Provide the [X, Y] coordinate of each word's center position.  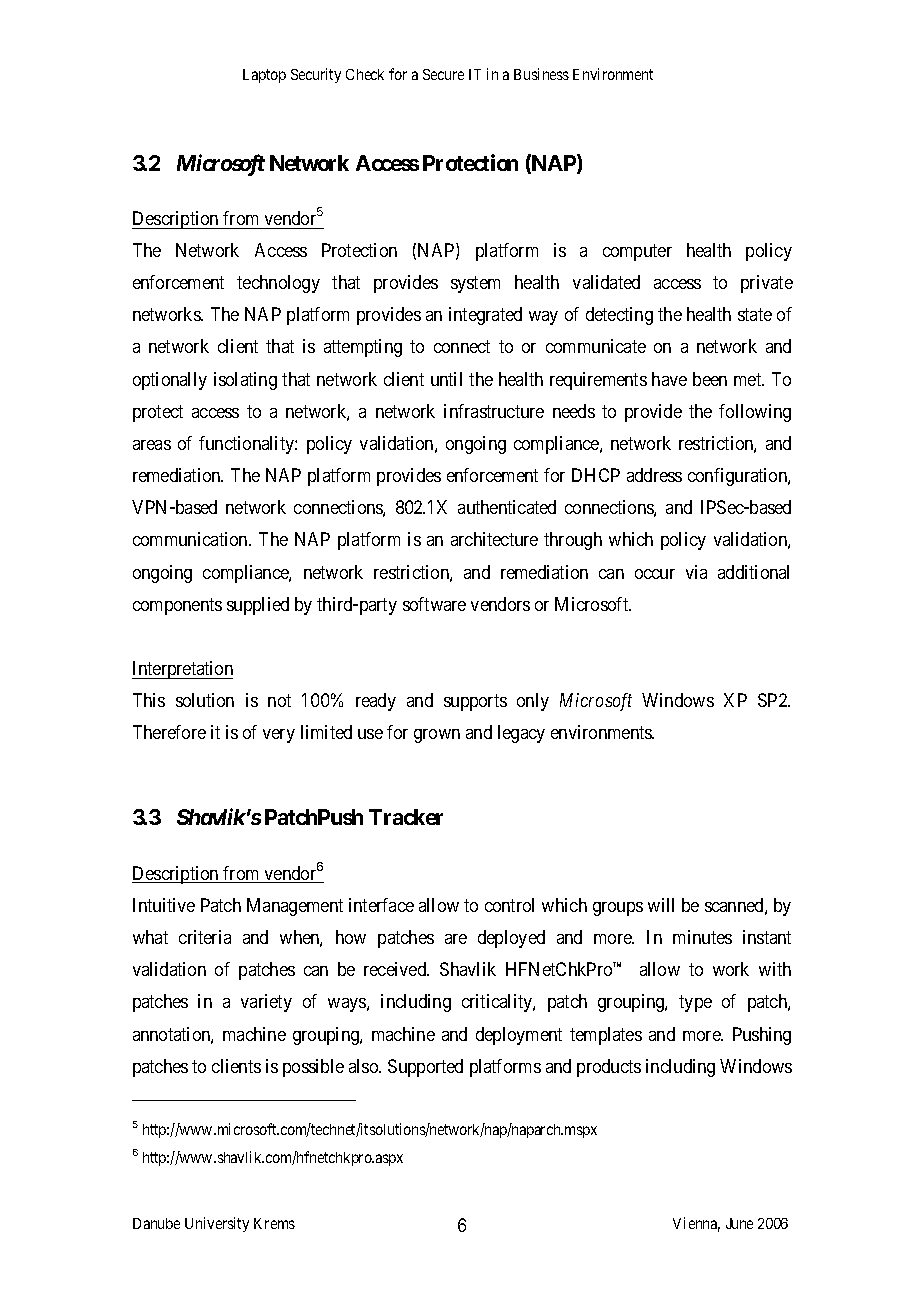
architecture [494, 539]
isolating [245, 381]
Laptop [264, 76]
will [661, 905]
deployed [511, 939]
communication [191, 539]
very [279, 736]
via [696, 572]
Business [541, 74]
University [217, 1224]
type [695, 1004]
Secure [443, 74]
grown [437, 736]
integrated [485, 316]
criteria [205, 937]
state [755, 315]
